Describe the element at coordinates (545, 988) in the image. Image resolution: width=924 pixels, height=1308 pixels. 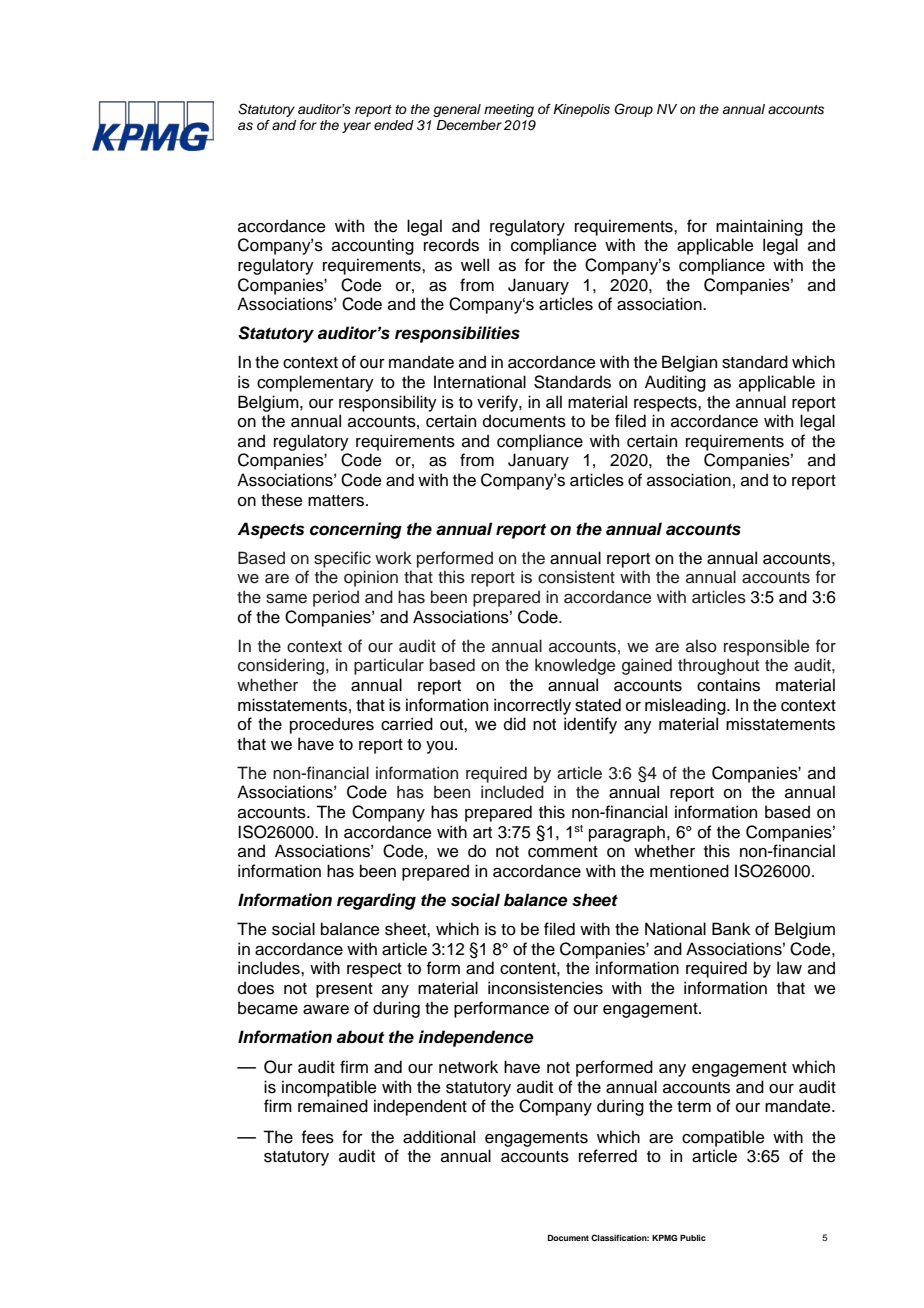
I see `inconsistencies` at that location.
